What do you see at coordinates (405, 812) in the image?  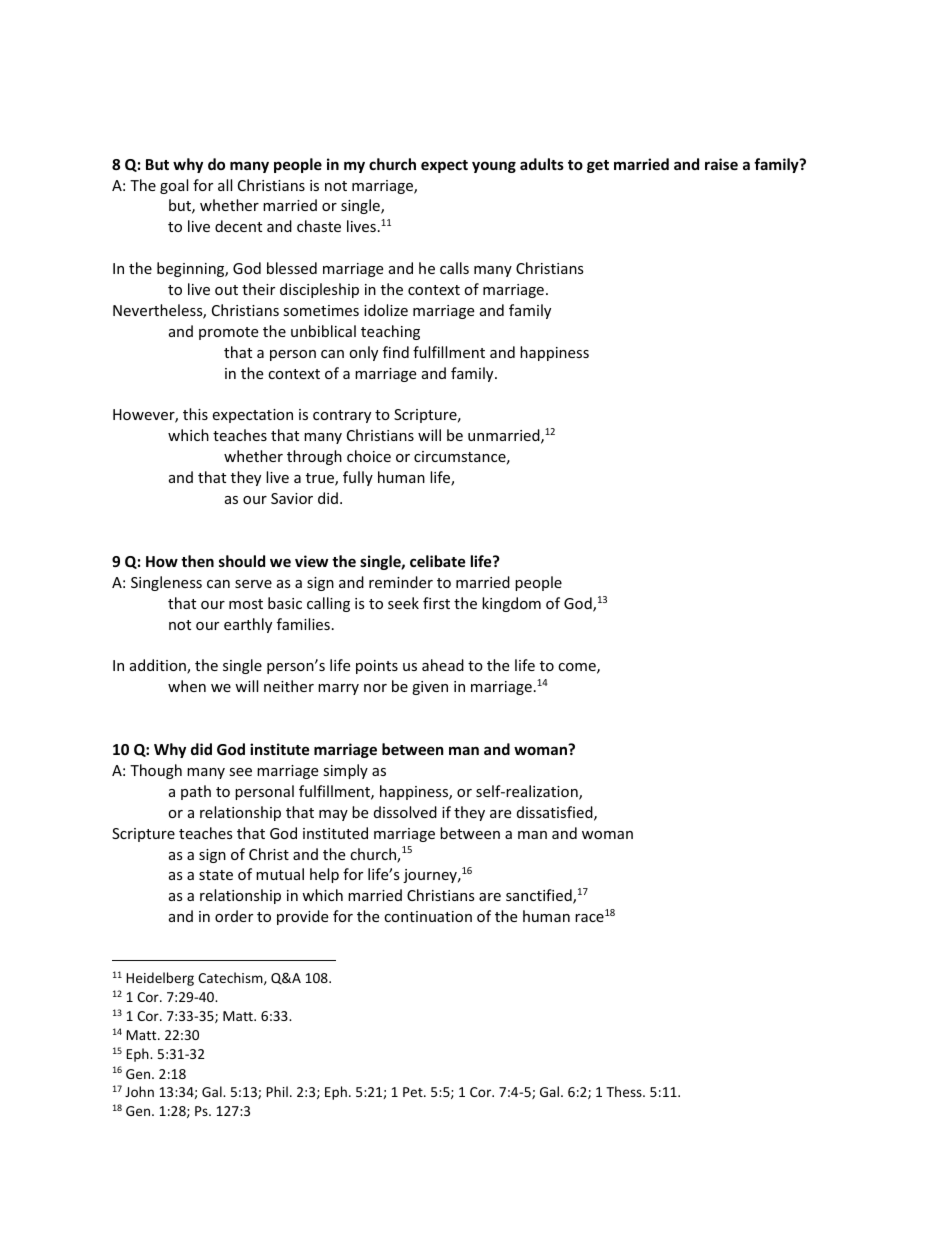 I see `dissolved` at bounding box center [405, 812].
